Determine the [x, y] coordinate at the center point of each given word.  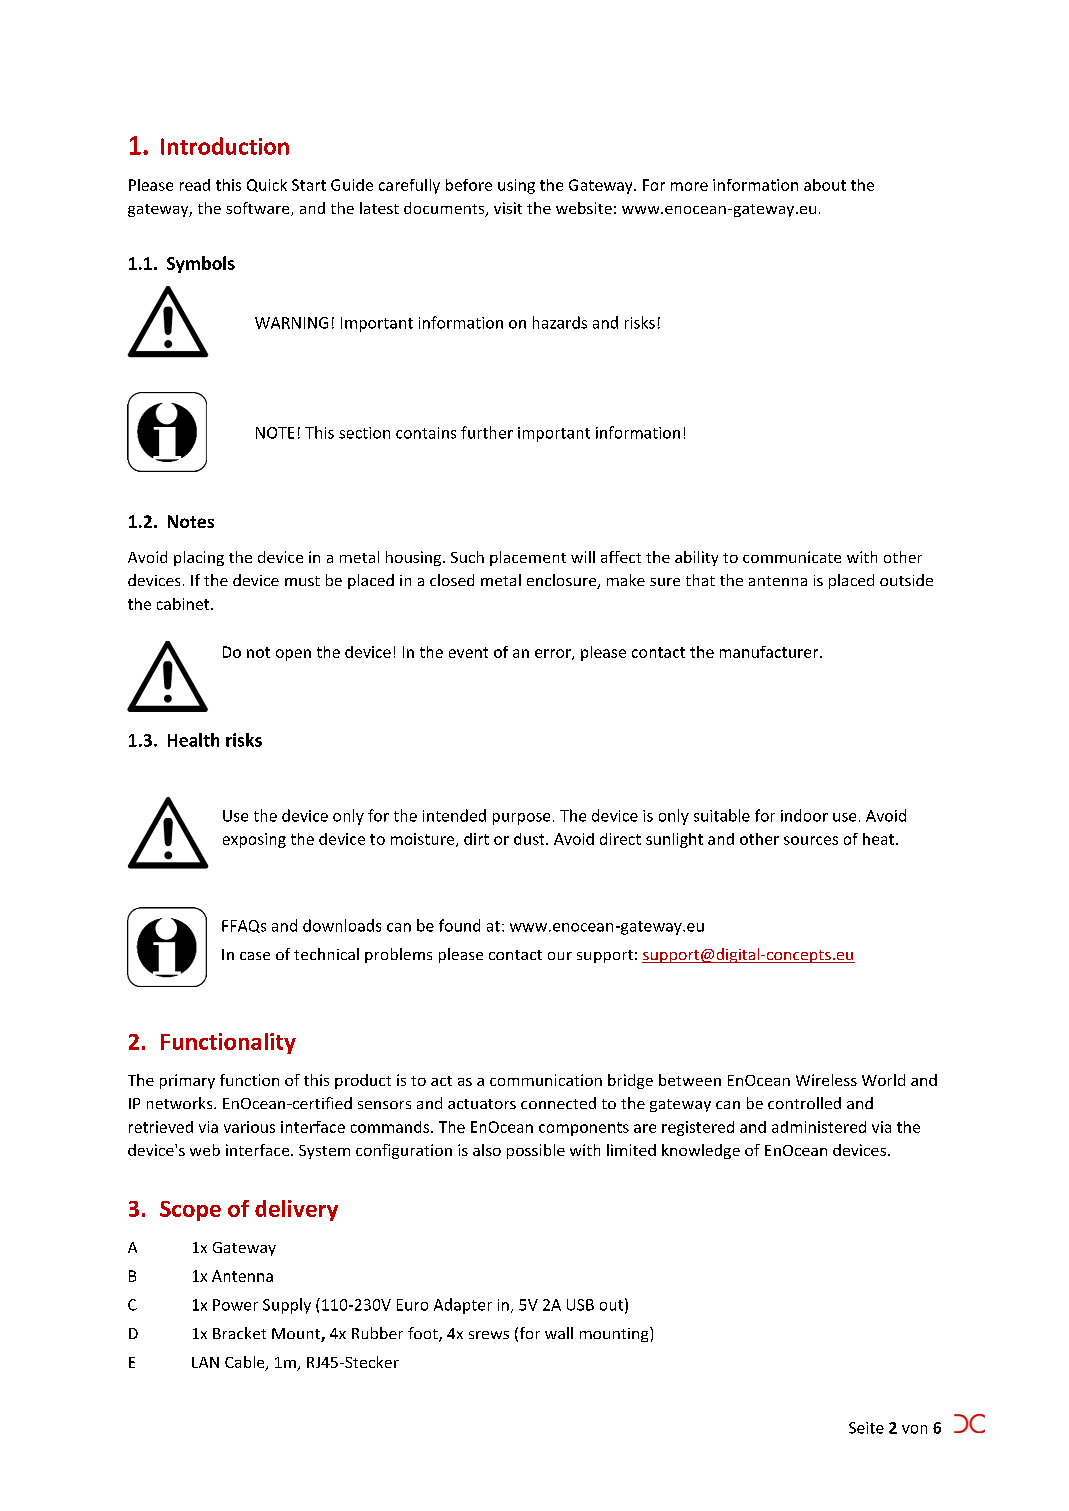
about [825, 185]
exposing [254, 840]
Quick [267, 185]
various [249, 1127]
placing [199, 558]
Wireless [826, 1080]
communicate [792, 557]
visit [508, 208]
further [487, 432]
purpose [521, 819]
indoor [804, 815]
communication [546, 1080]
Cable [246, 1363]
